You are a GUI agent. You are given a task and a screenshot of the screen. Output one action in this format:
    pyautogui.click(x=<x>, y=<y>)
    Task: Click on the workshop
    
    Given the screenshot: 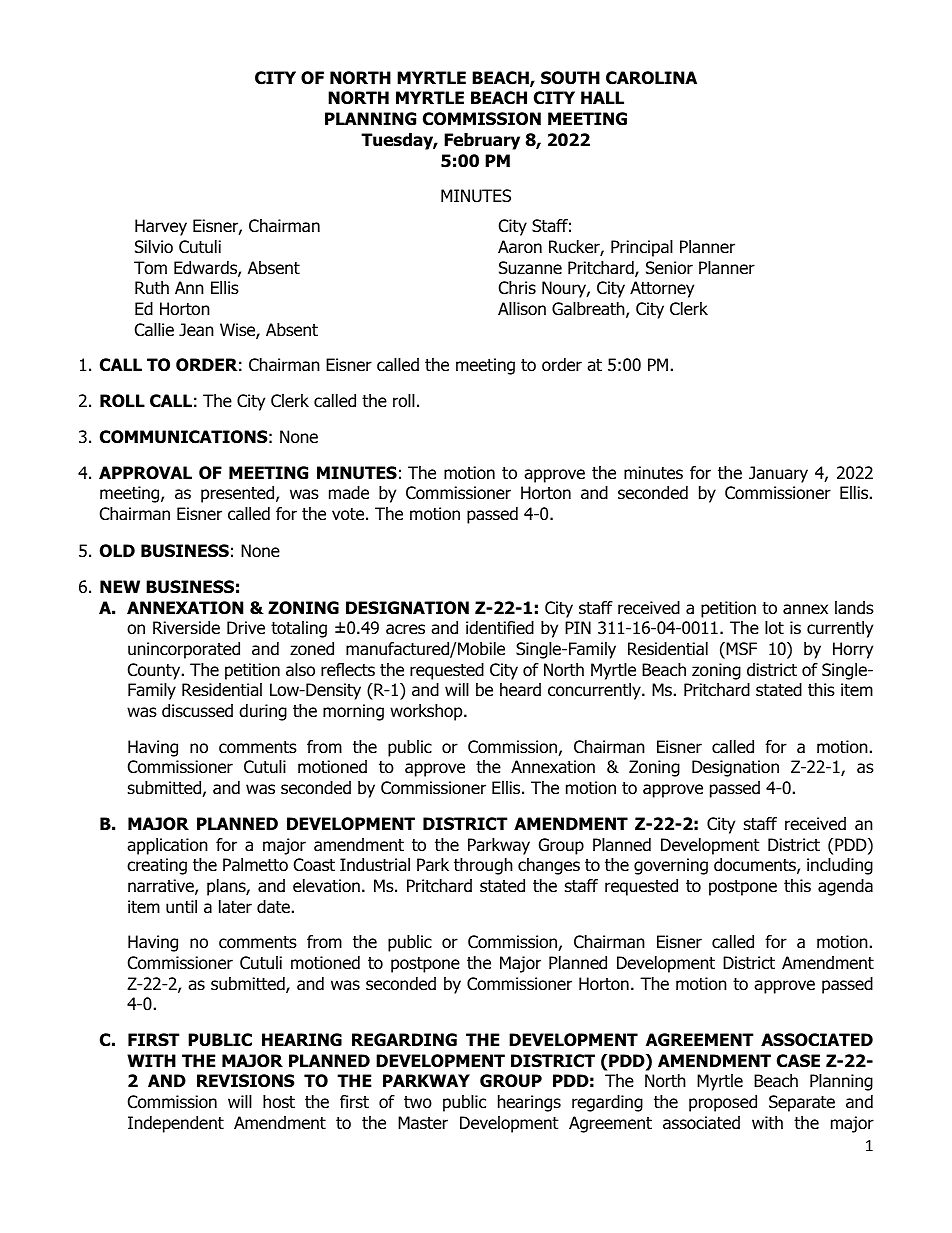 What is the action you would take?
    pyautogui.click(x=427, y=712)
